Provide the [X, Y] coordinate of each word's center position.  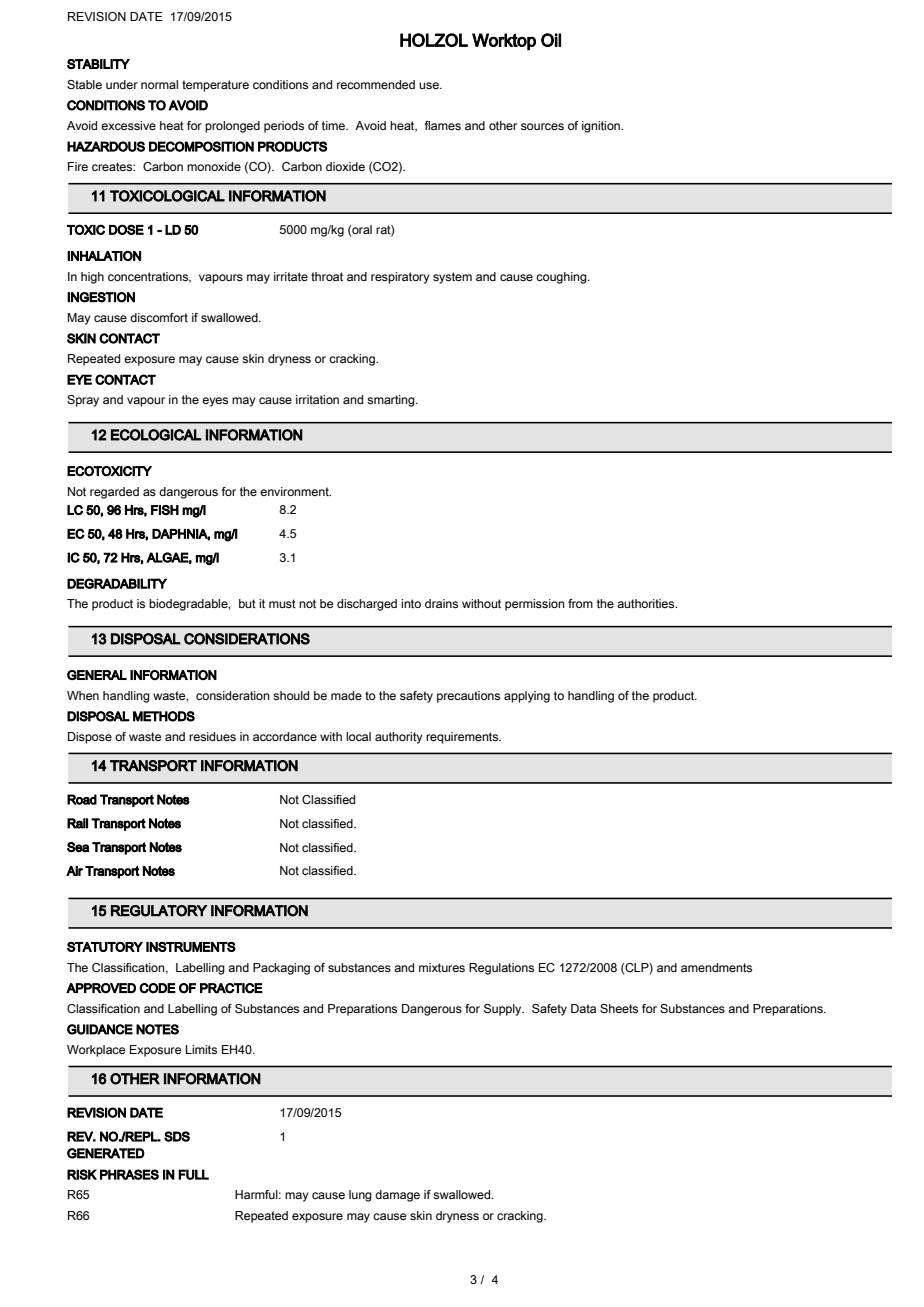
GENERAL [97, 675]
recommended [376, 84]
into [411, 603]
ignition [602, 127]
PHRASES [129, 1174]
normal [159, 84]
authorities [647, 603]
